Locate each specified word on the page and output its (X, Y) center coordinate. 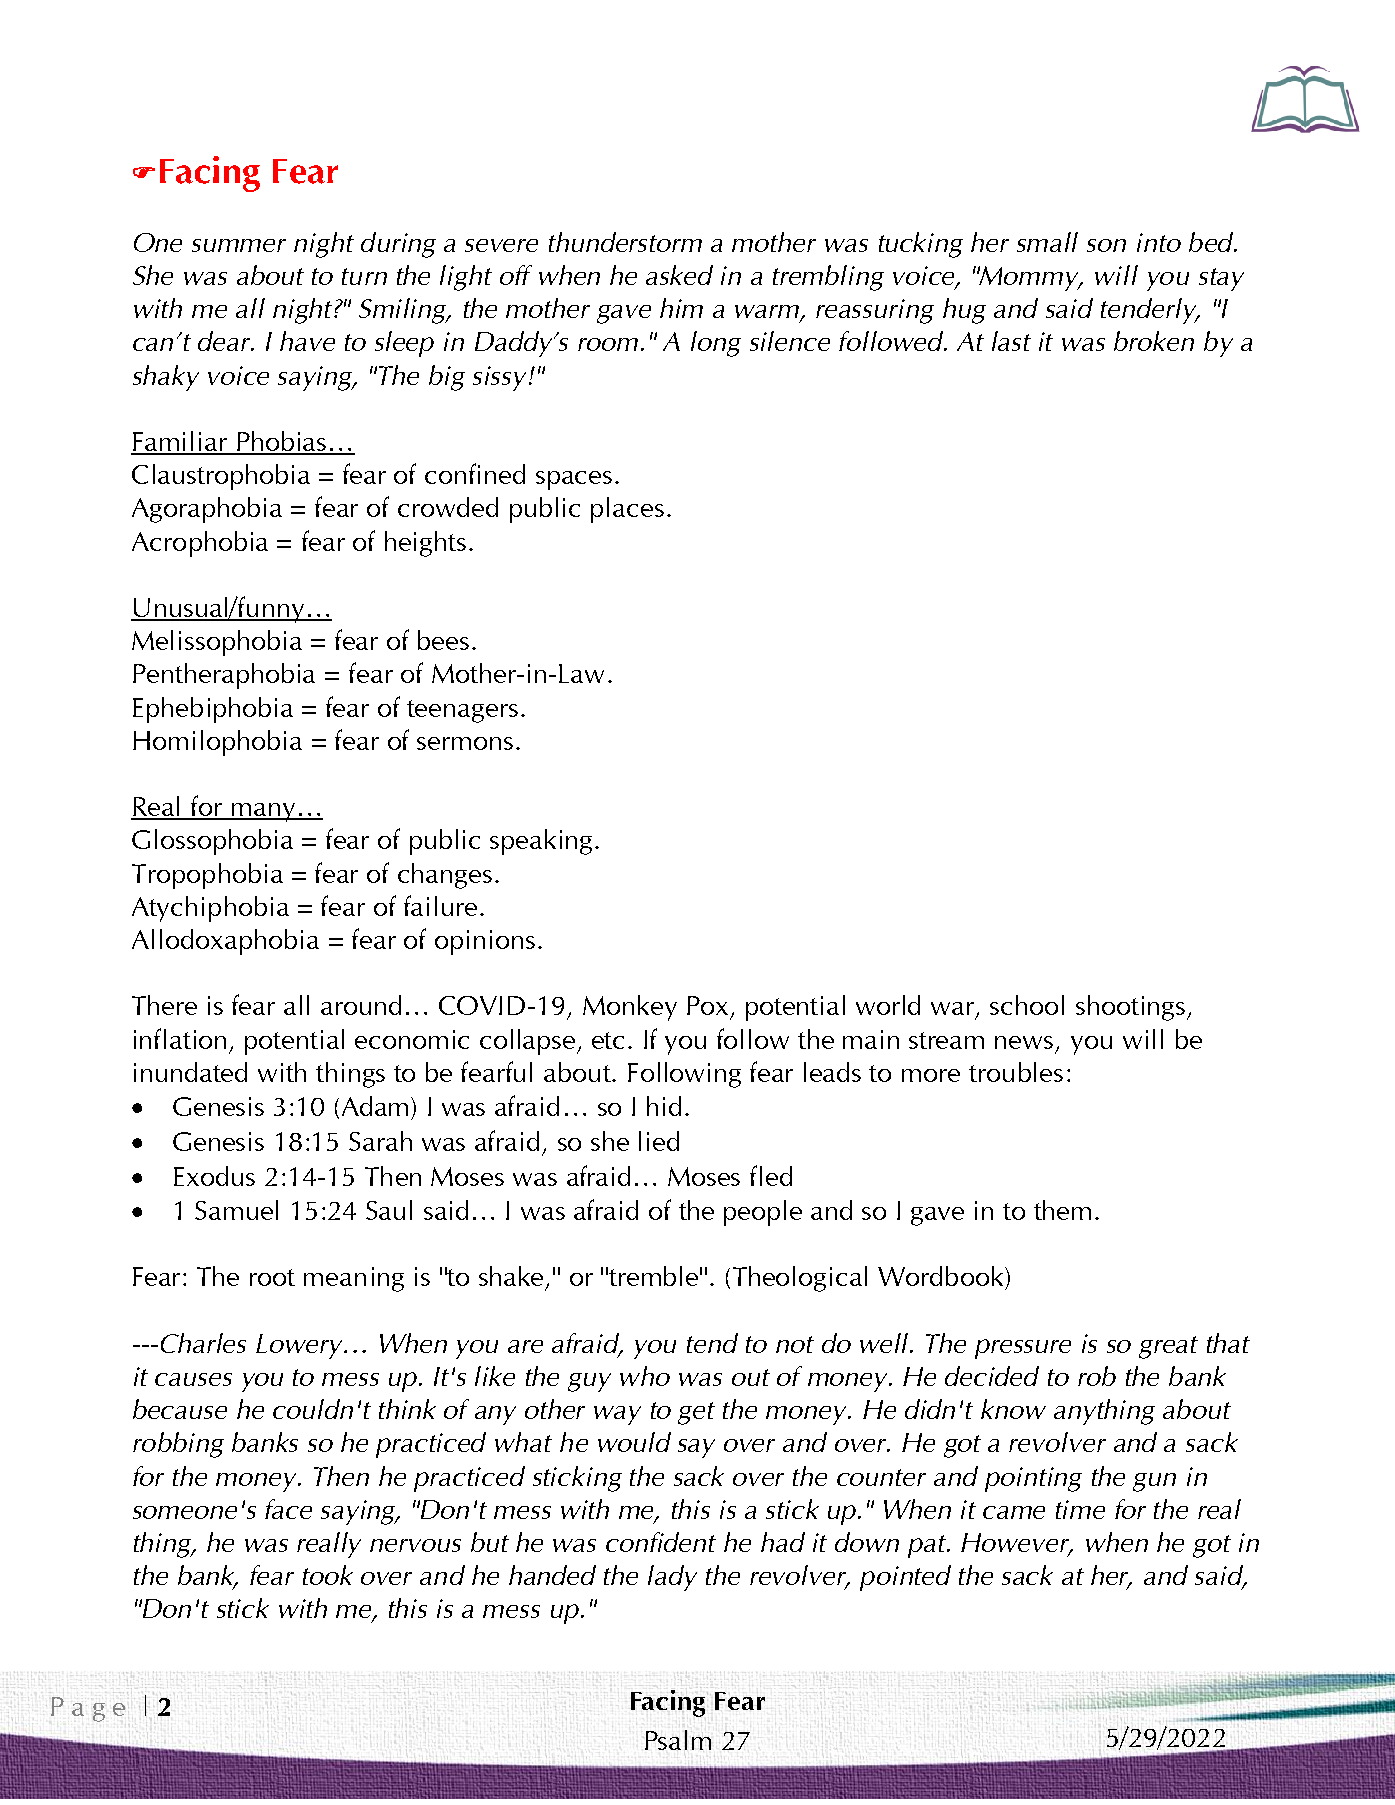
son (1106, 245)
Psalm (678, 1740)
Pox (707, 1005)
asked (679, 275)
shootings (1132, 1008)
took (328, 1575)
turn (364, 276)
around (361, 1005)
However (1016, 1544)
